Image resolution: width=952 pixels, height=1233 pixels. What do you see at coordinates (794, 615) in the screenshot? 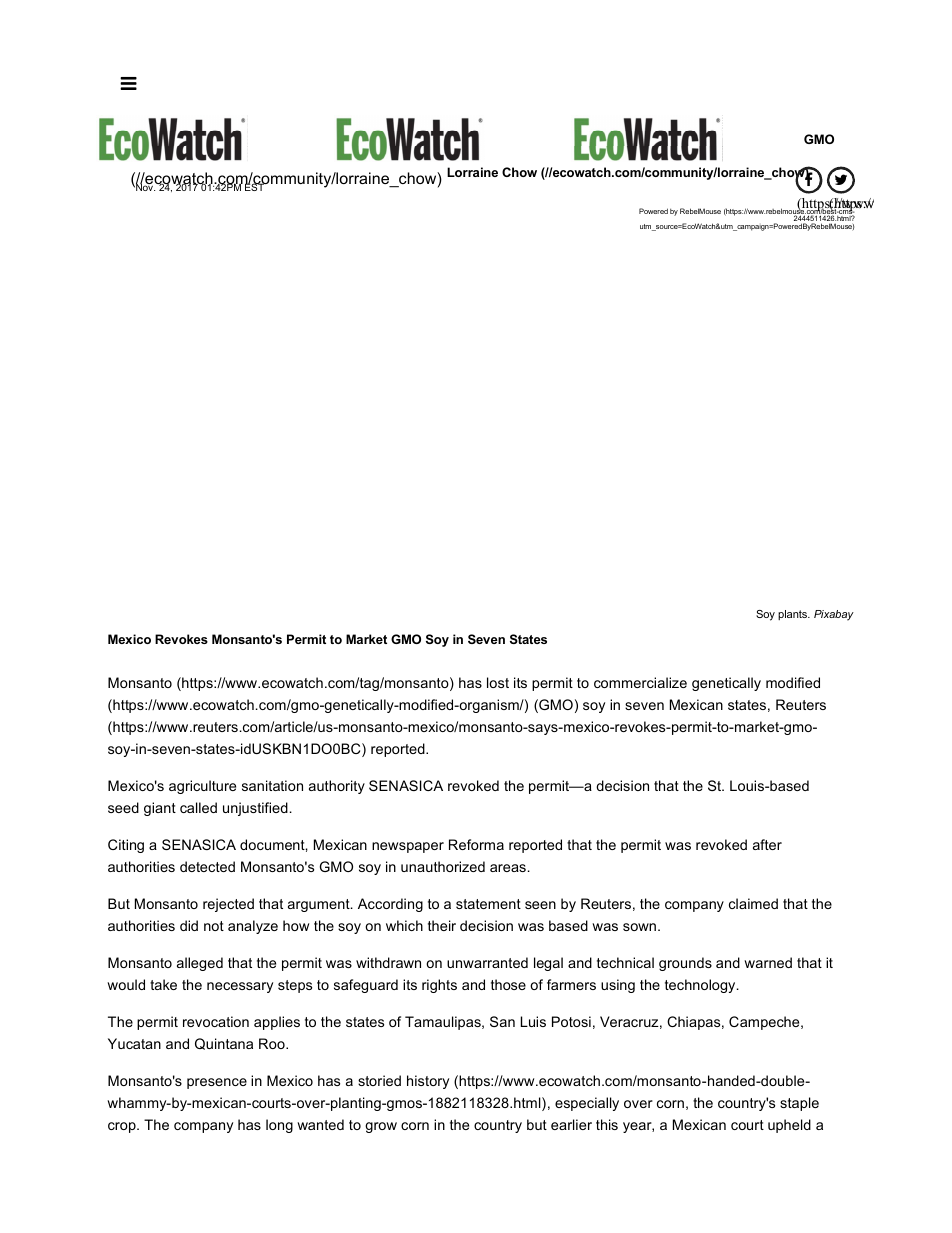
I see `plants` at bounding box center [794, 615].
